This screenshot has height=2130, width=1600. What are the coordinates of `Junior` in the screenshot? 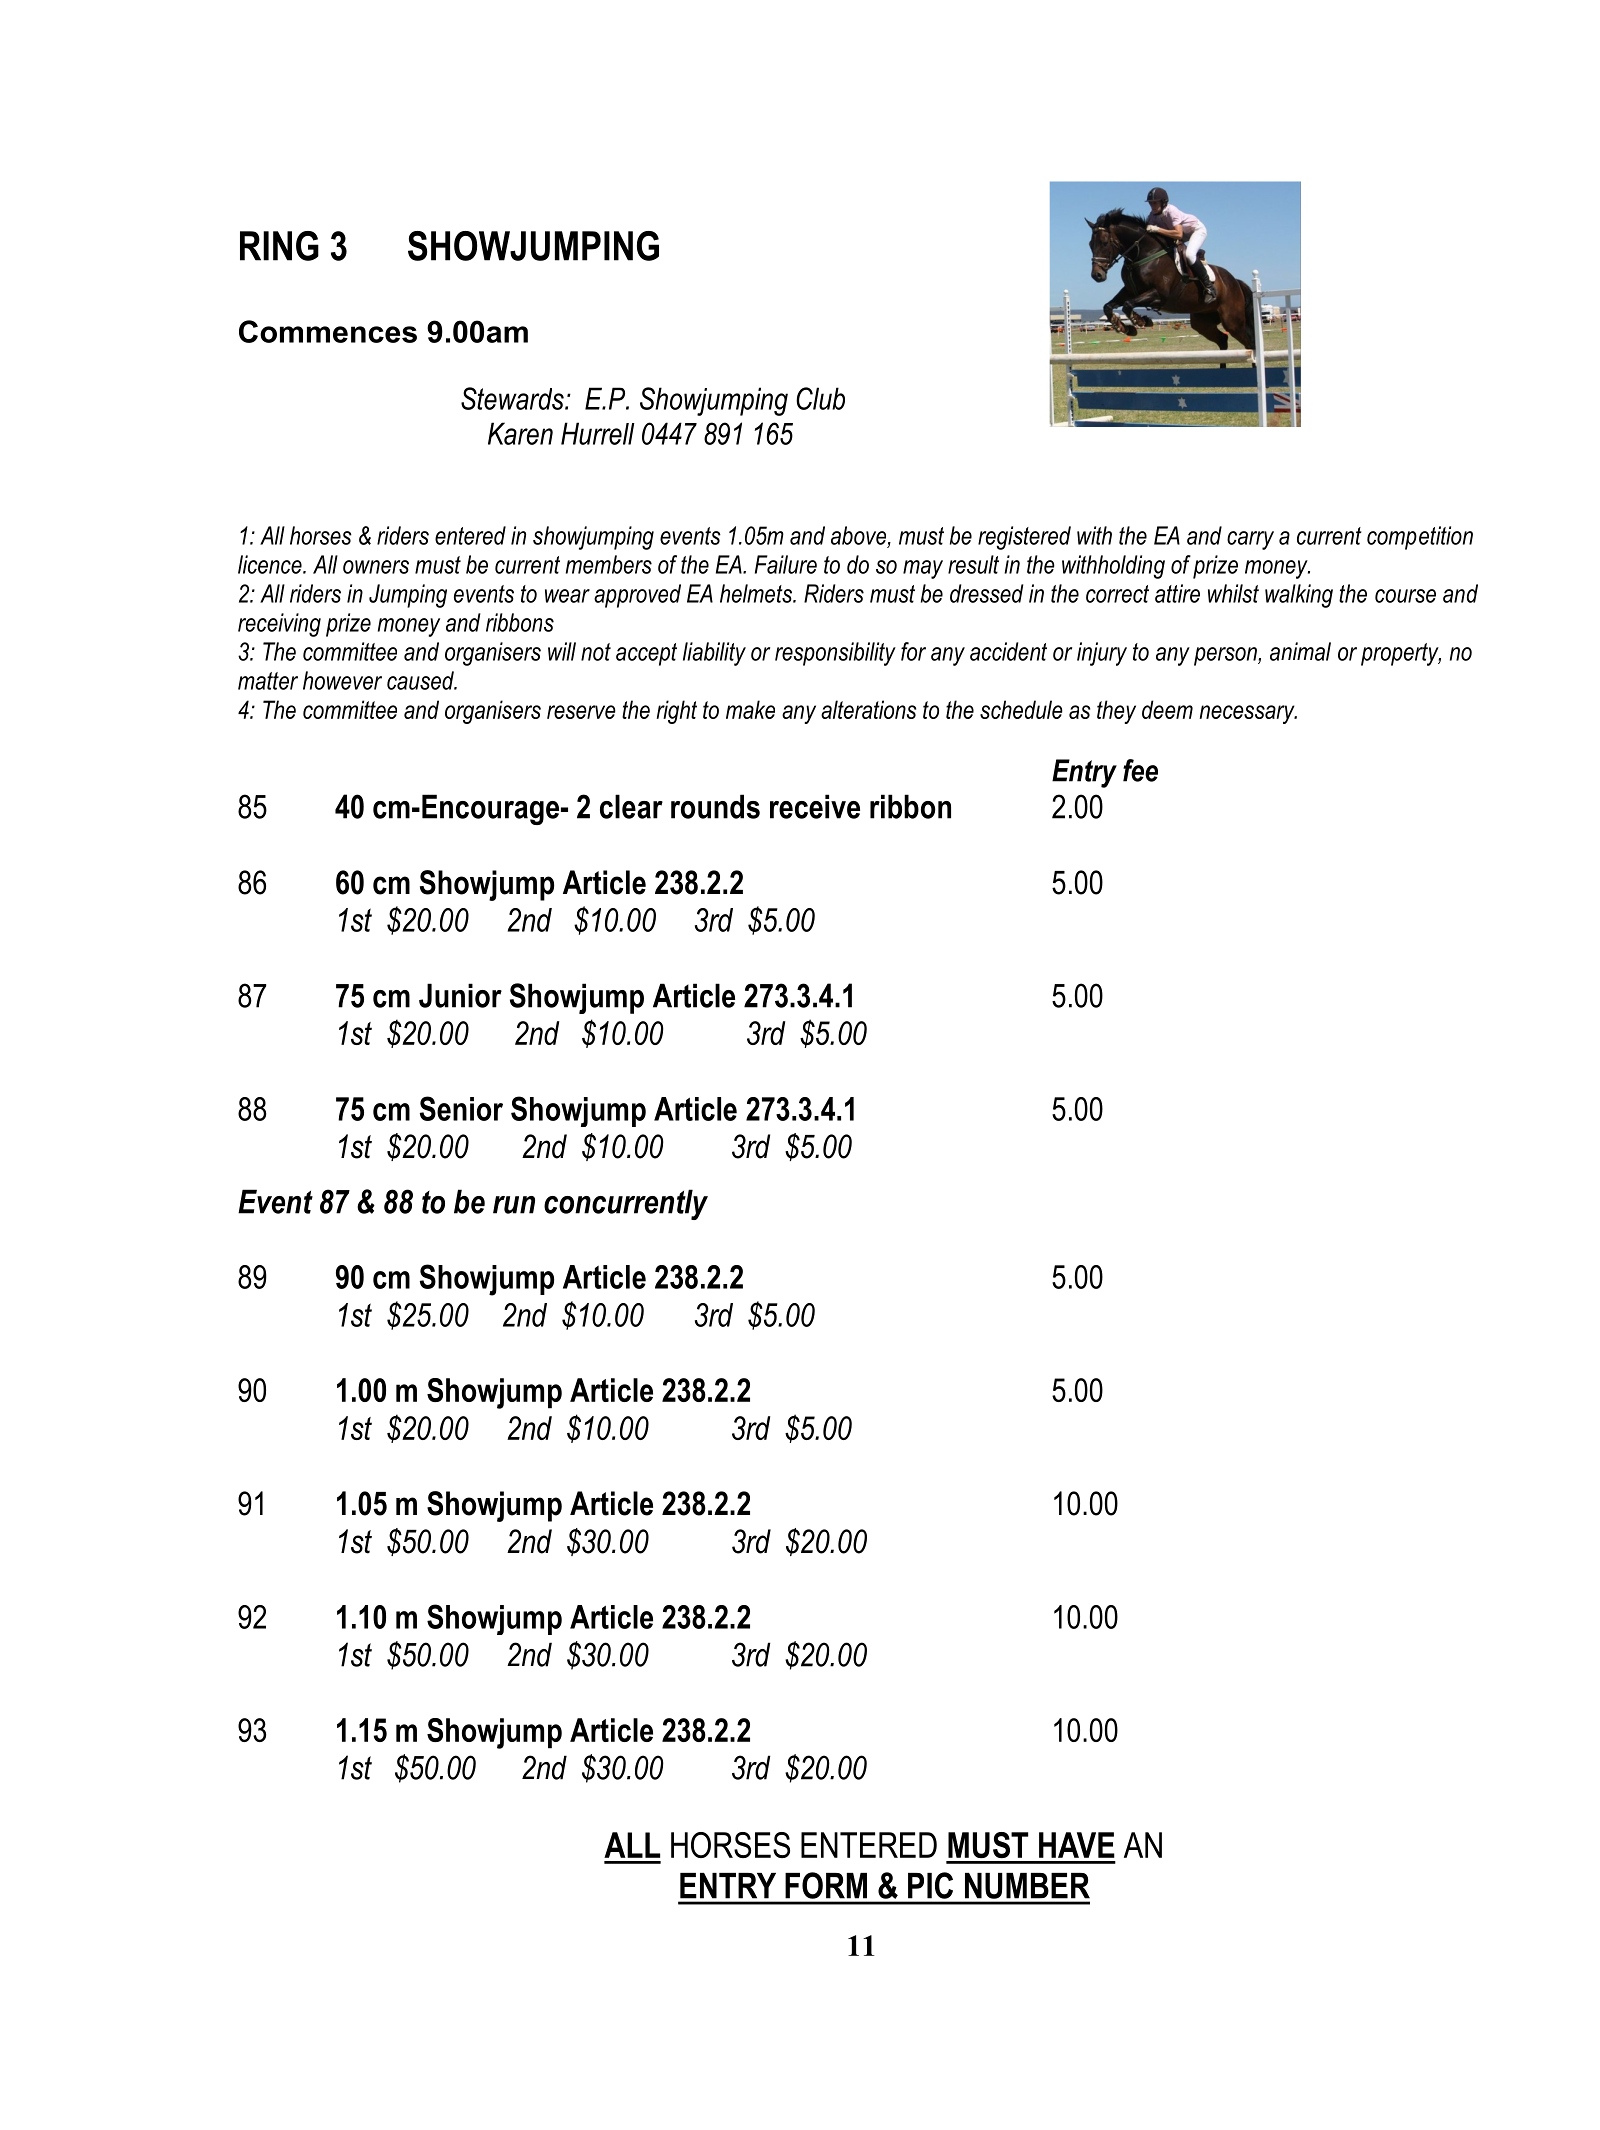 It's located at (460, 995).
